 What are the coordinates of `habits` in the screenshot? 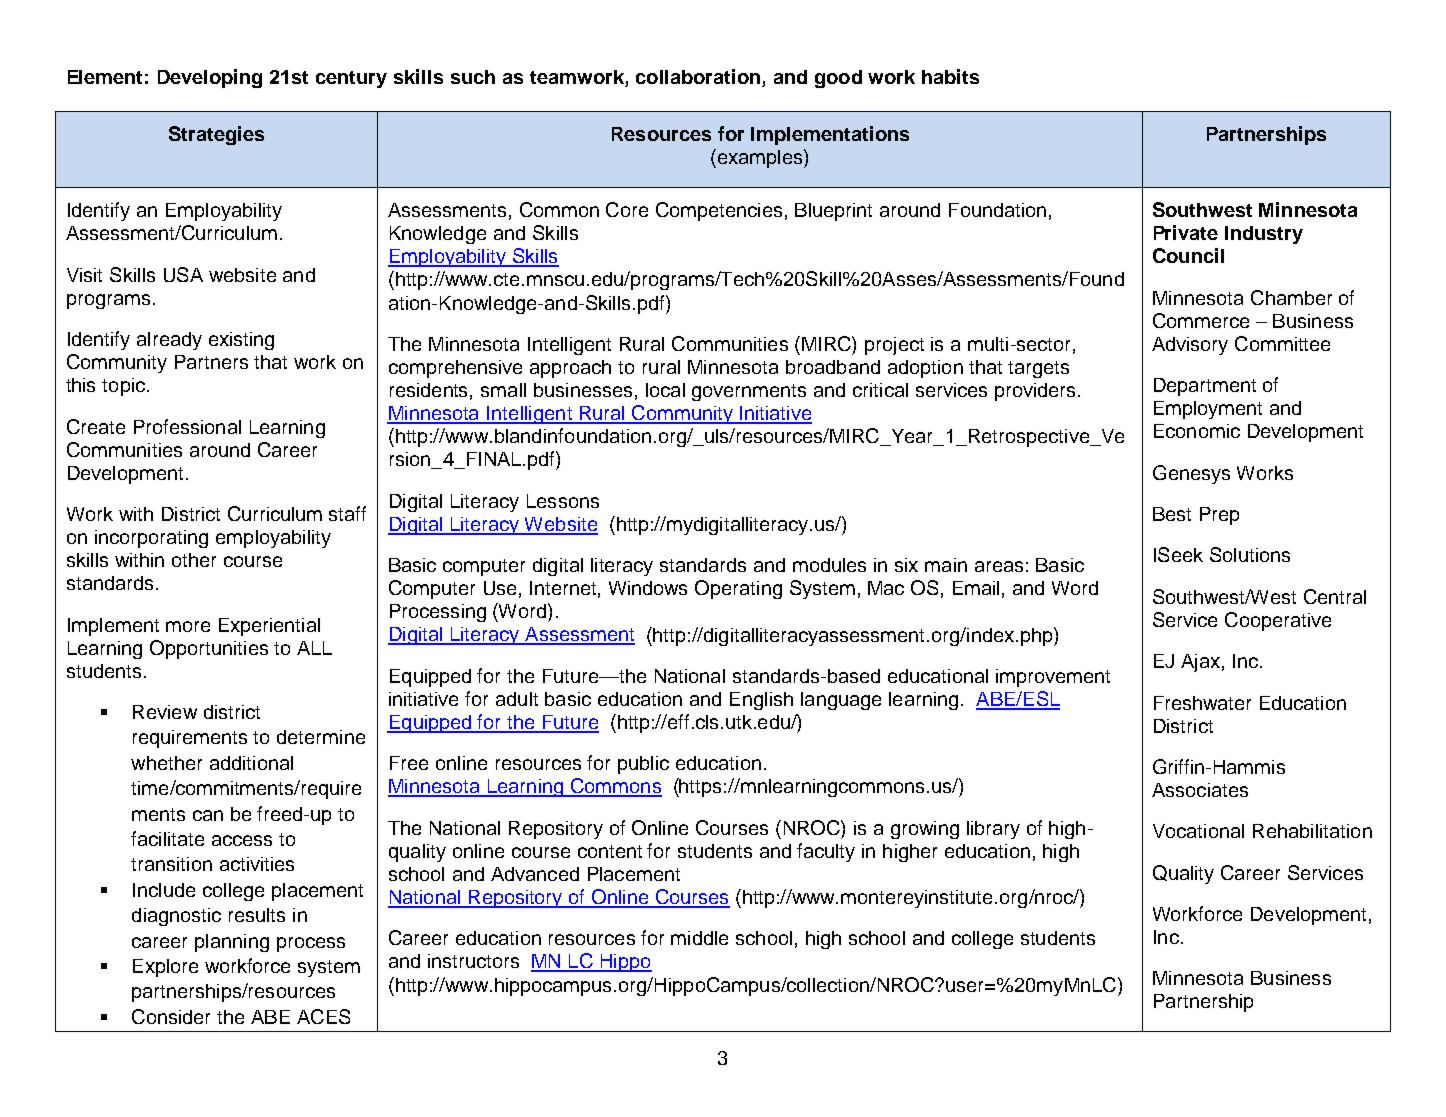 It's located at (950, 76).
